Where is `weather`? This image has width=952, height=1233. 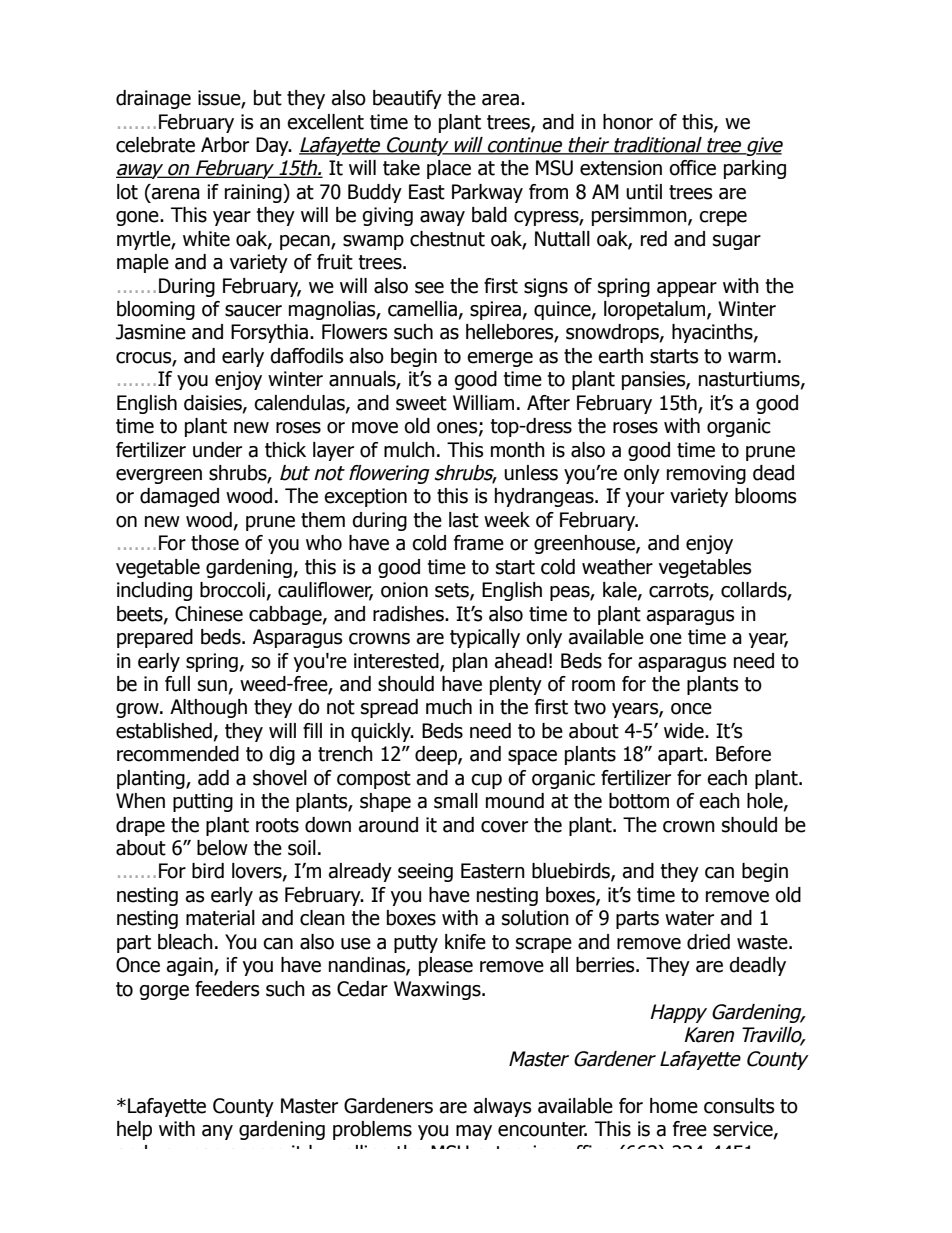
weather is located at coordinates (617, 567).
